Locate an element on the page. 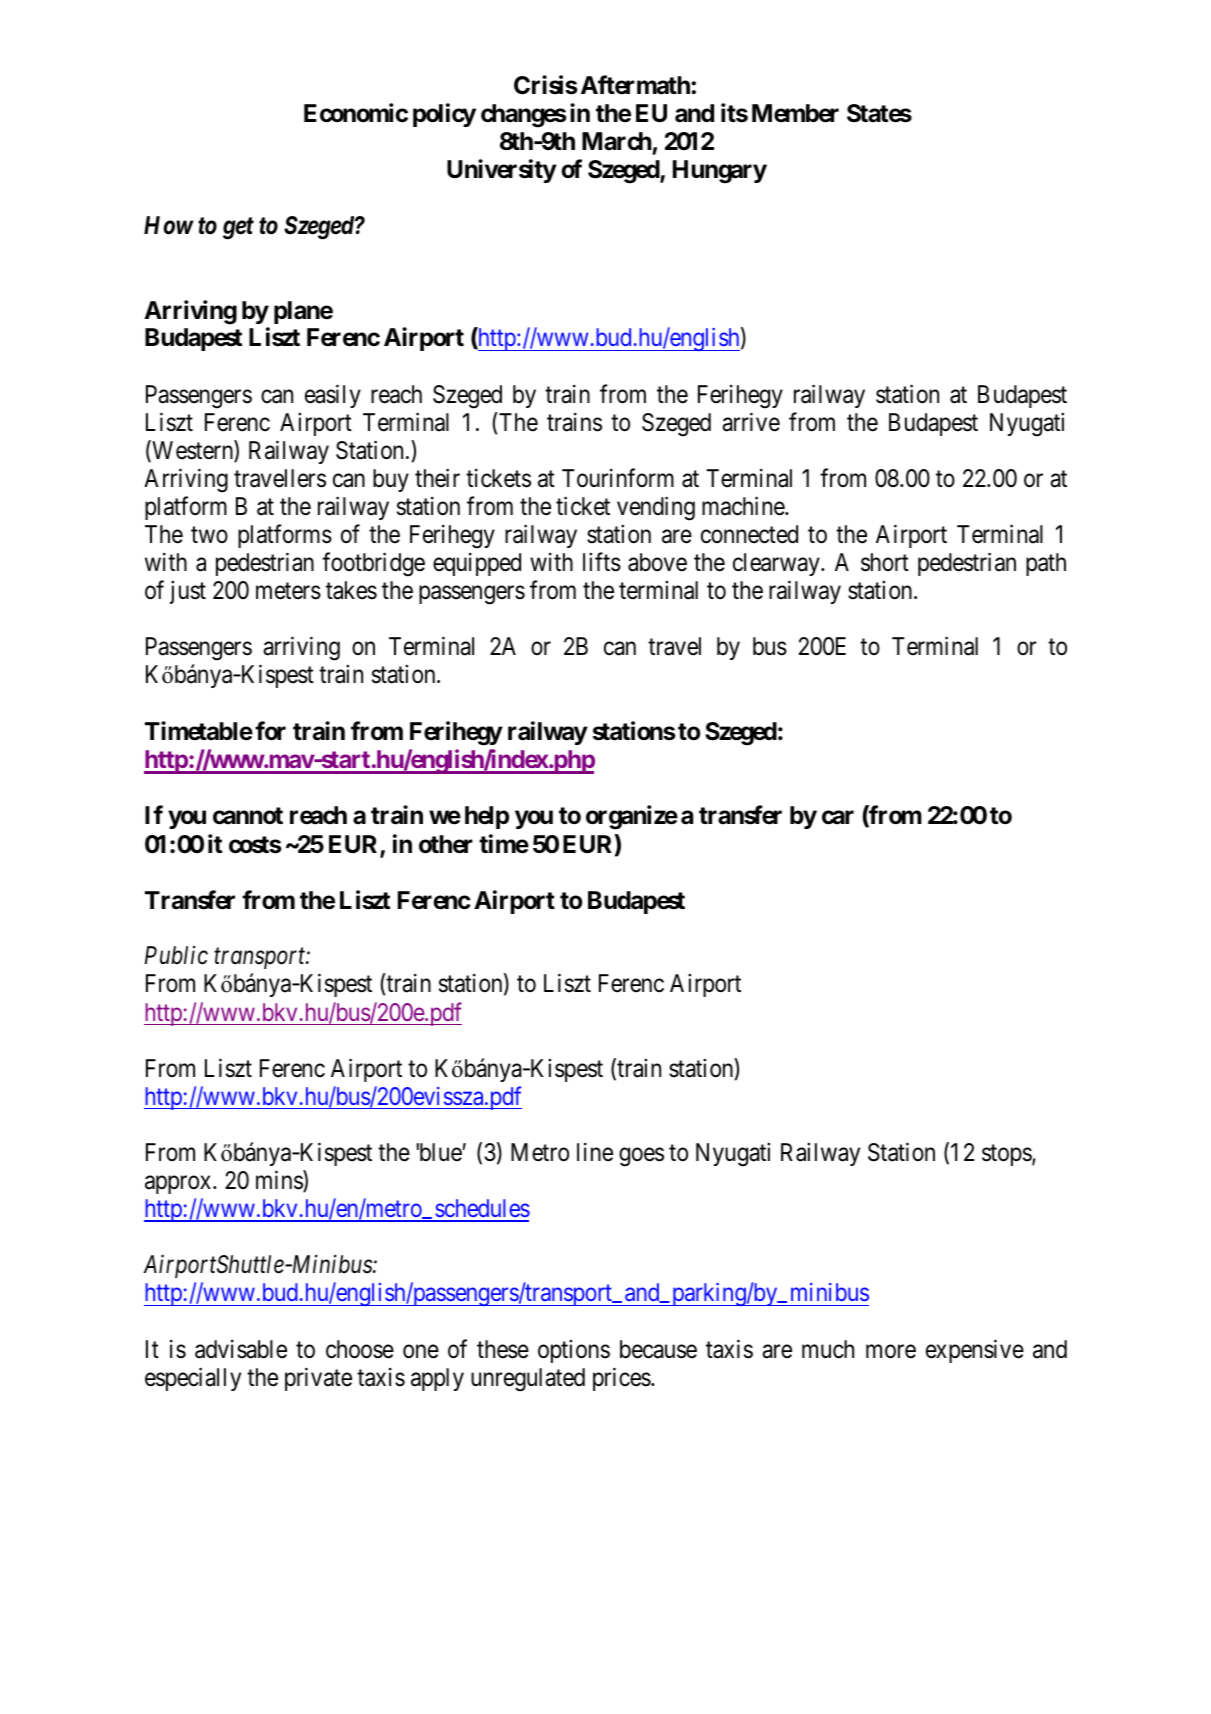 Image resolution: width=1211 pixels, height=1714 pixels. help is located at coordinates (487, 817).
